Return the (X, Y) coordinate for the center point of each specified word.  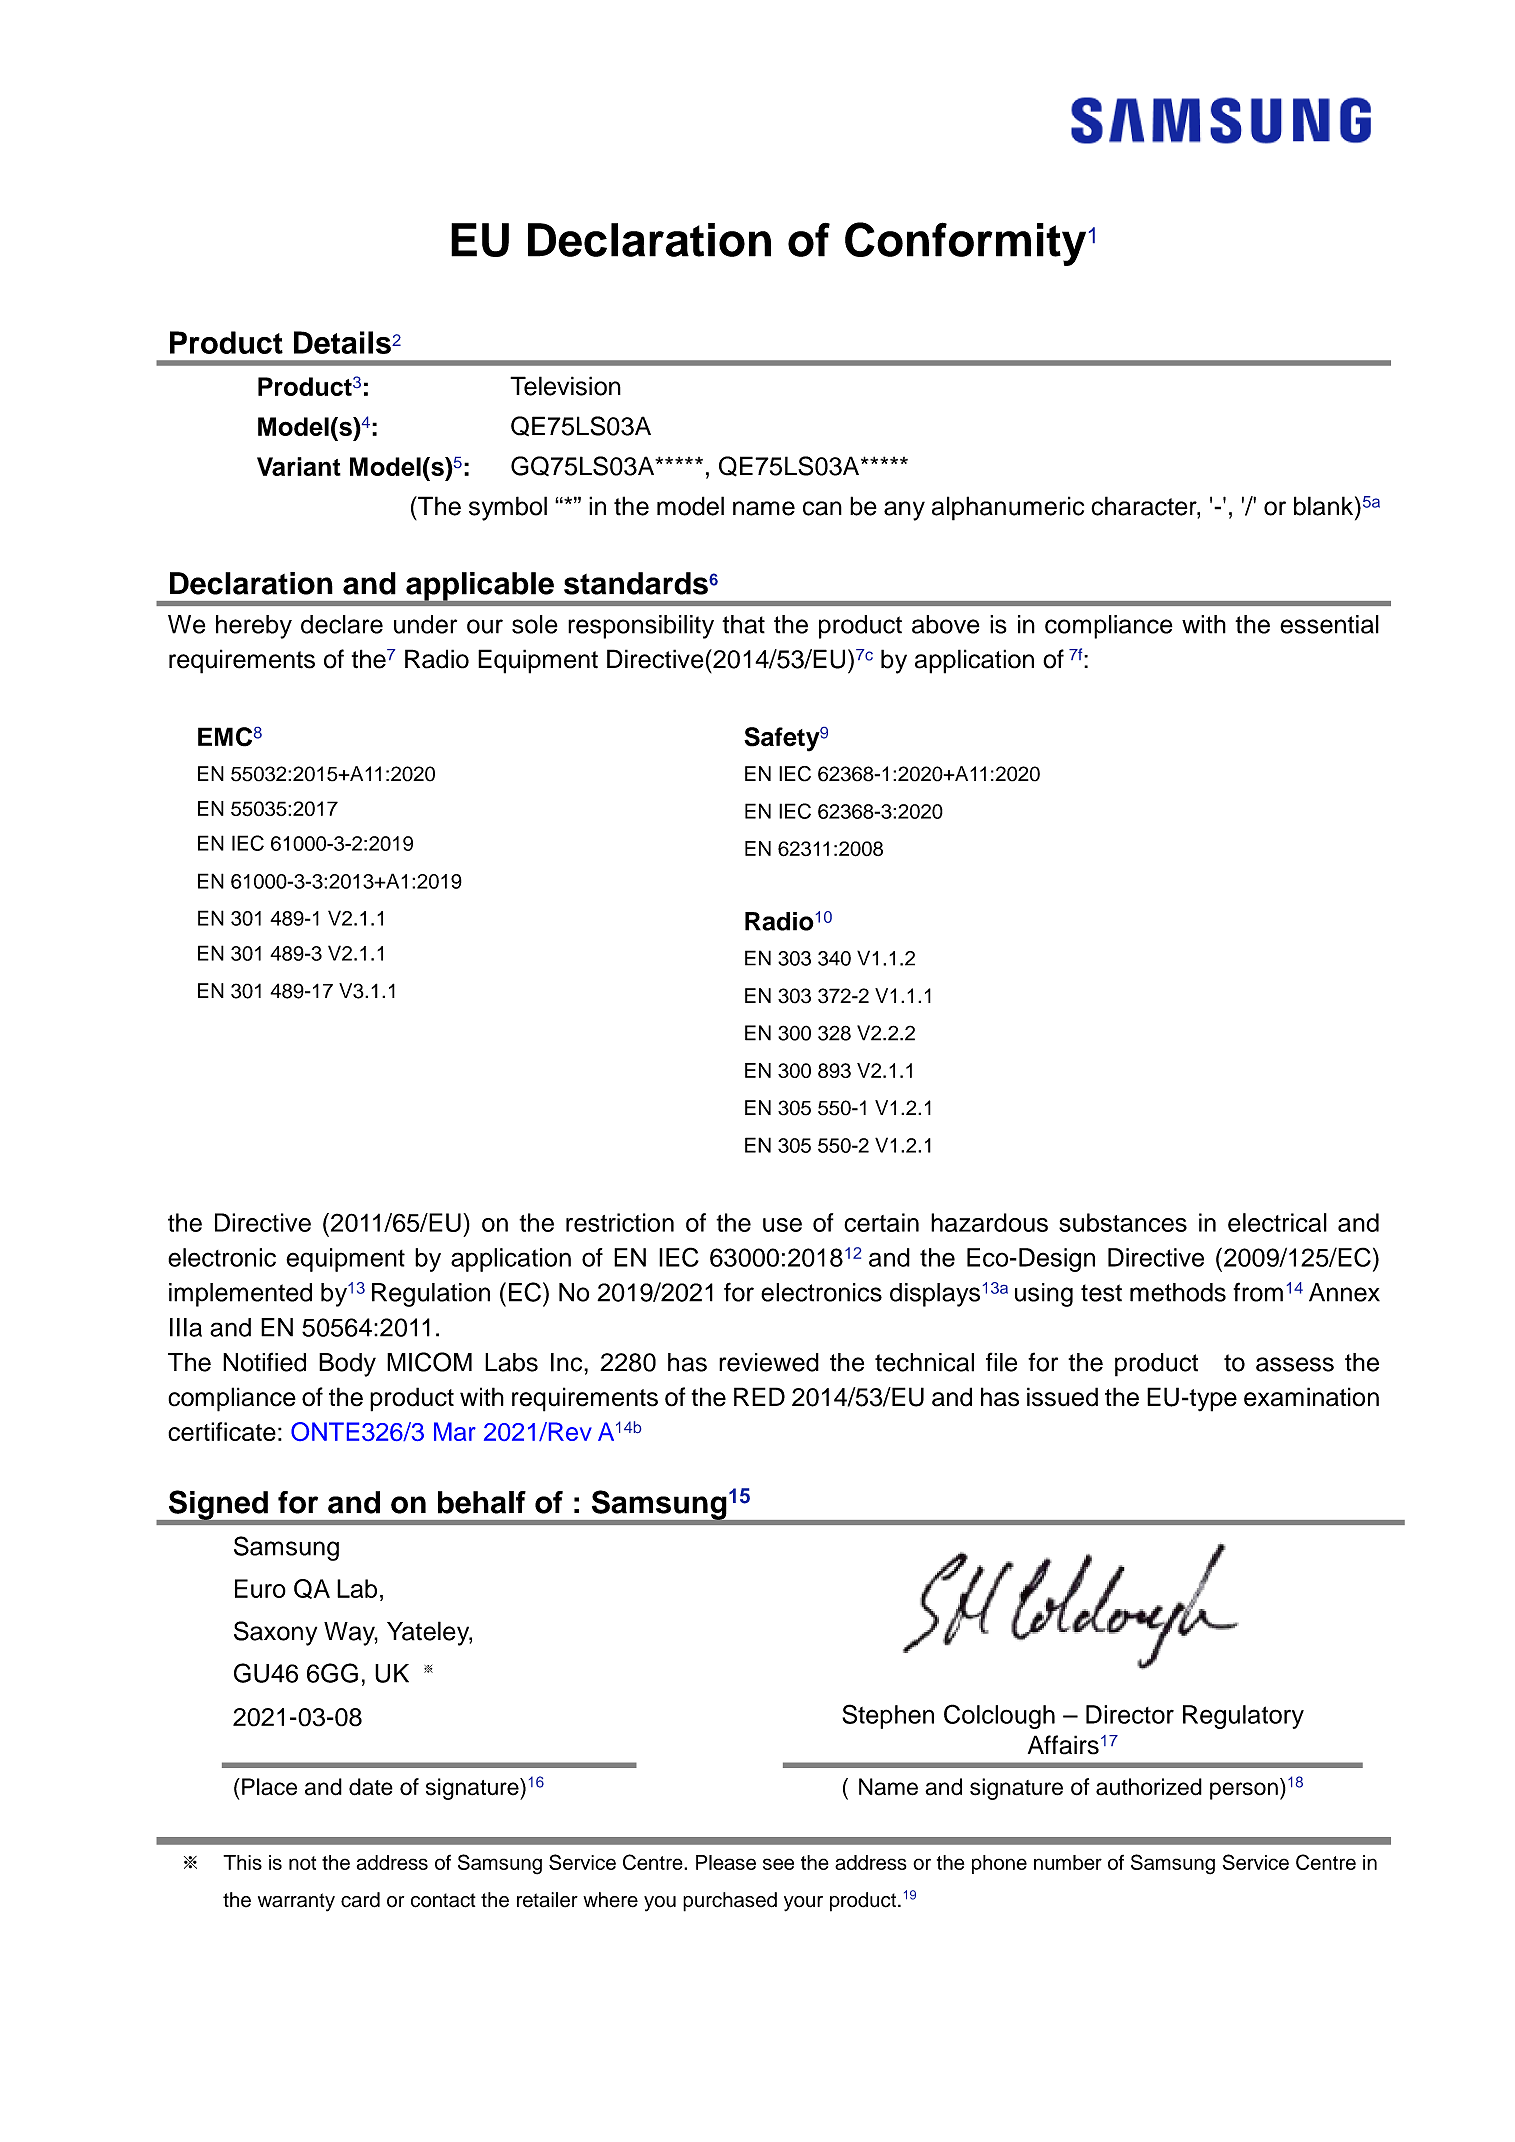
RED (759, 1396)
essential (1329, 624)
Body (347, 1365)
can (822, 508)
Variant (299, 466)
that (743, 624)
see (778, 1864)
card (360, 1900)
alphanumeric (1008, 508)
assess (1295, 1364)
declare (342, 624)
